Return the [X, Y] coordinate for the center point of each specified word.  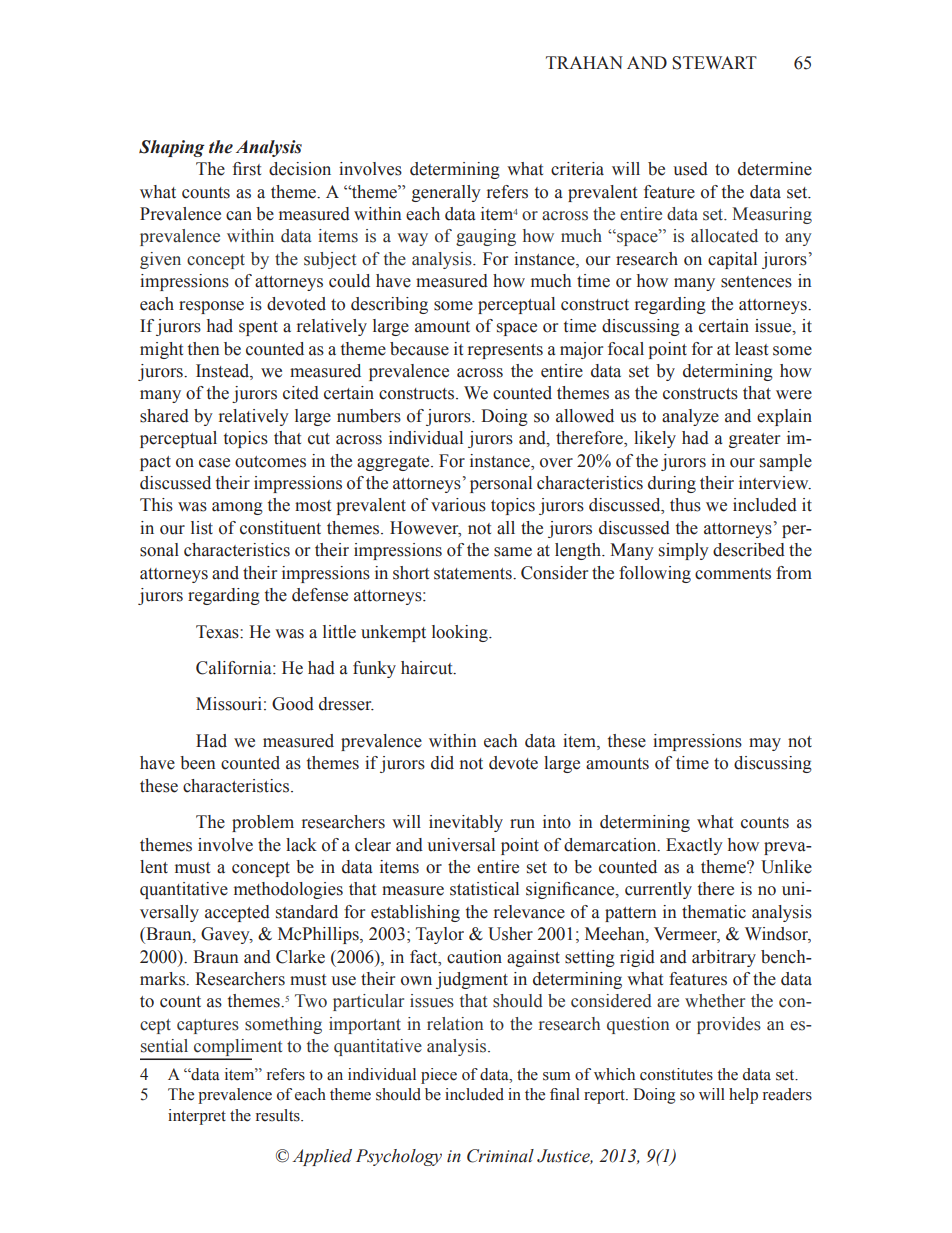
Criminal [500, 1156]
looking [461, 633]
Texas [218, 632]
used [690, 169]
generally [446, 193]
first [246, 169]
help [743, 1096]
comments [733, 574]
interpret [197, 1117]
